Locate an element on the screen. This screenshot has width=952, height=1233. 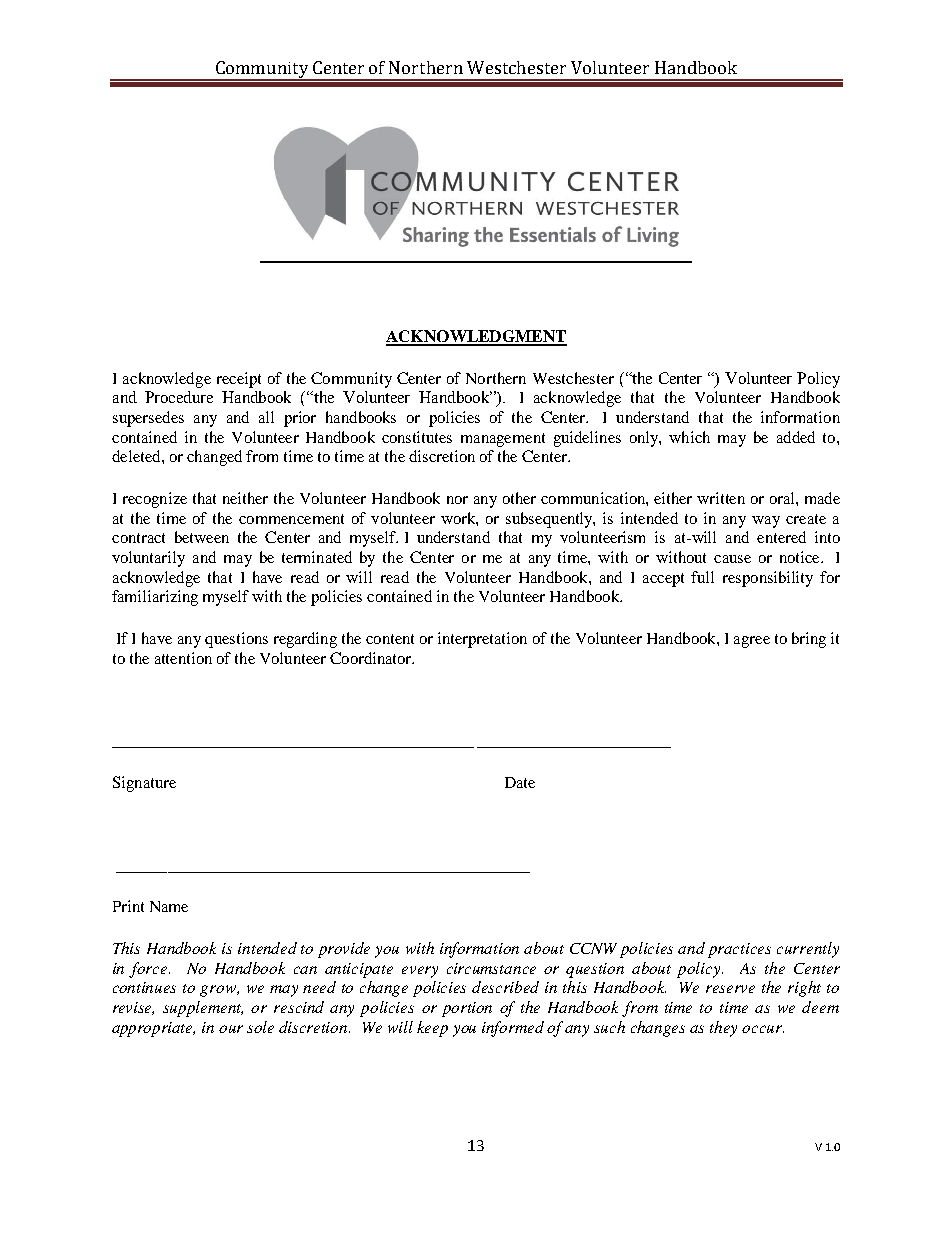
supplement is located at coordinates (203, 1009).
